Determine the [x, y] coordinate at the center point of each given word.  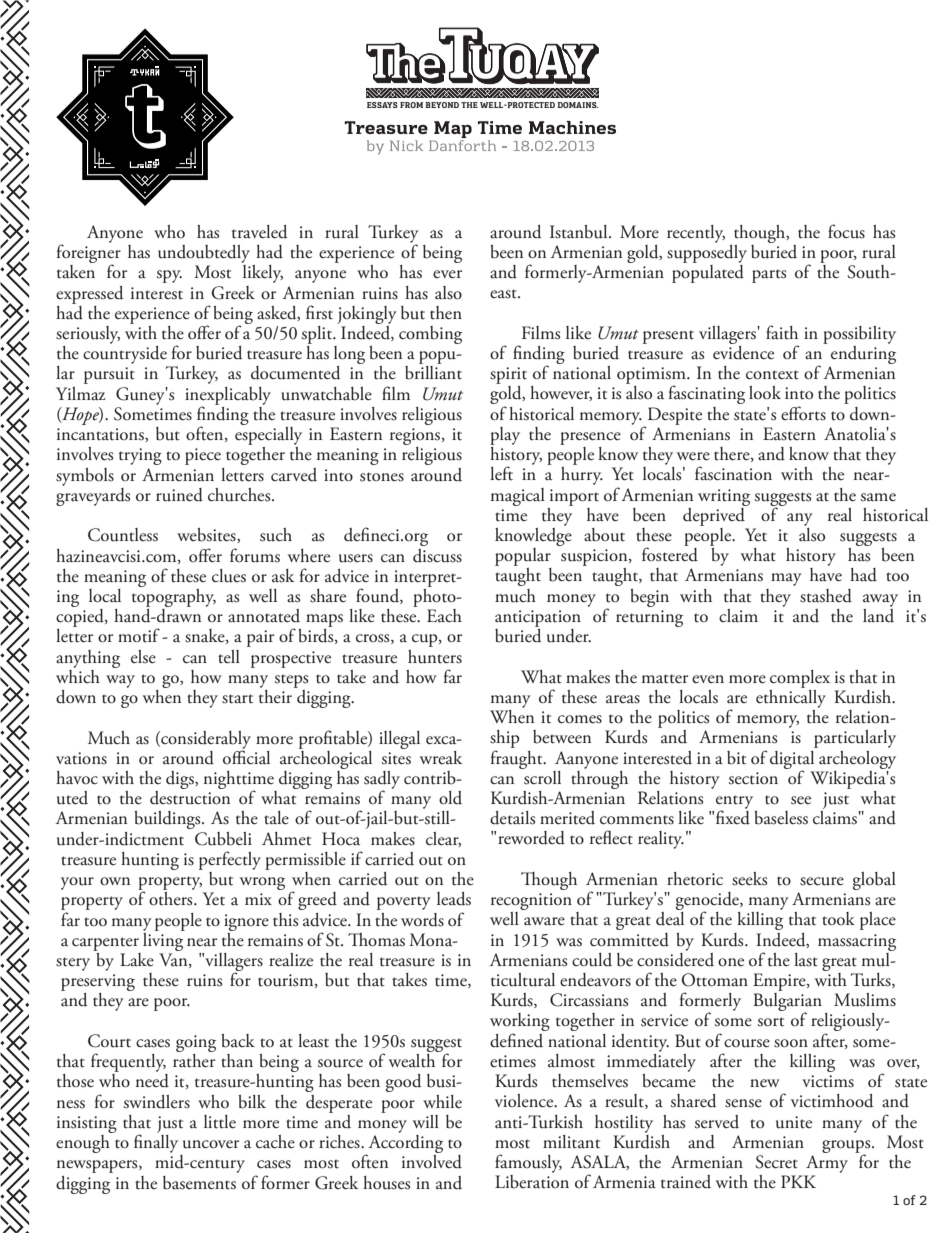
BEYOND [442, 105]
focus [846, 231]
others [172, 899]
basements [199, 1183]
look [765, 393]
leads [454, 899]
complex [800, 679]
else [143, 657]
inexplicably [228, 397]
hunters [435, 657]
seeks [749, 879]
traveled [259, 232]
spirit [508, 377]
